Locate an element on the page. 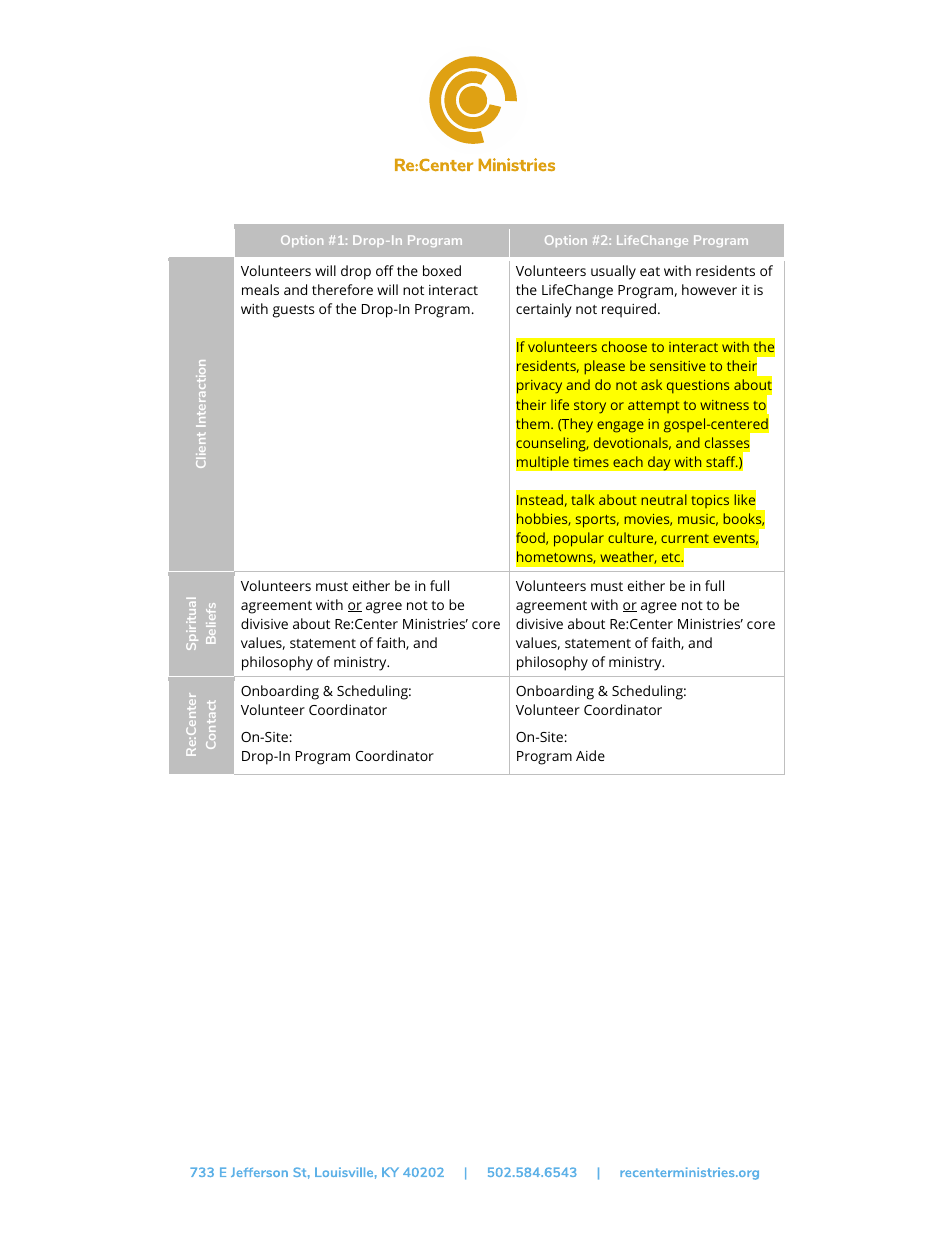 The image size is (952, 1233). talk is located at coordinates (583, 499).
